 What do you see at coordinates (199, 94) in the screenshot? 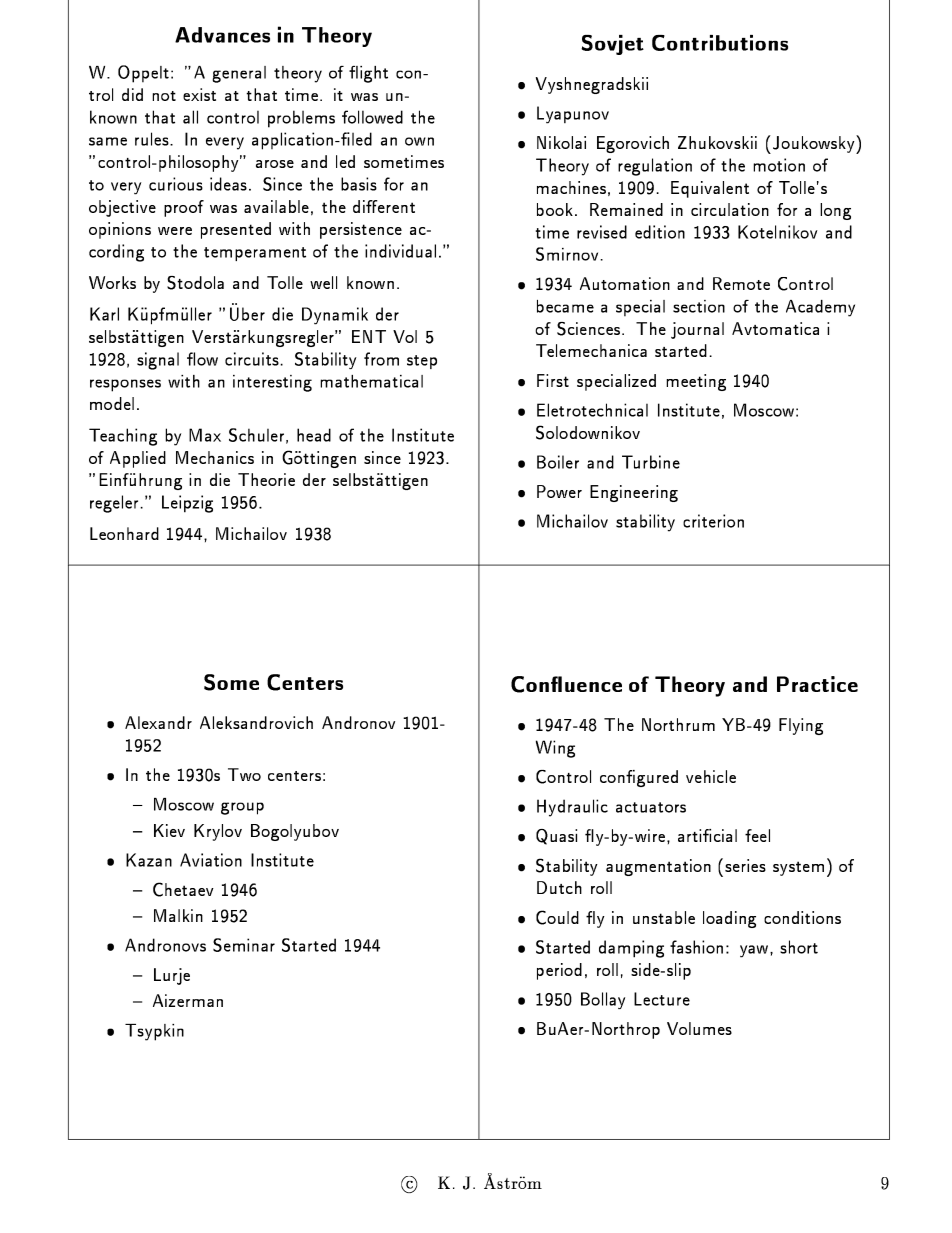
I see `exist` at bounding box center [199, 94].
